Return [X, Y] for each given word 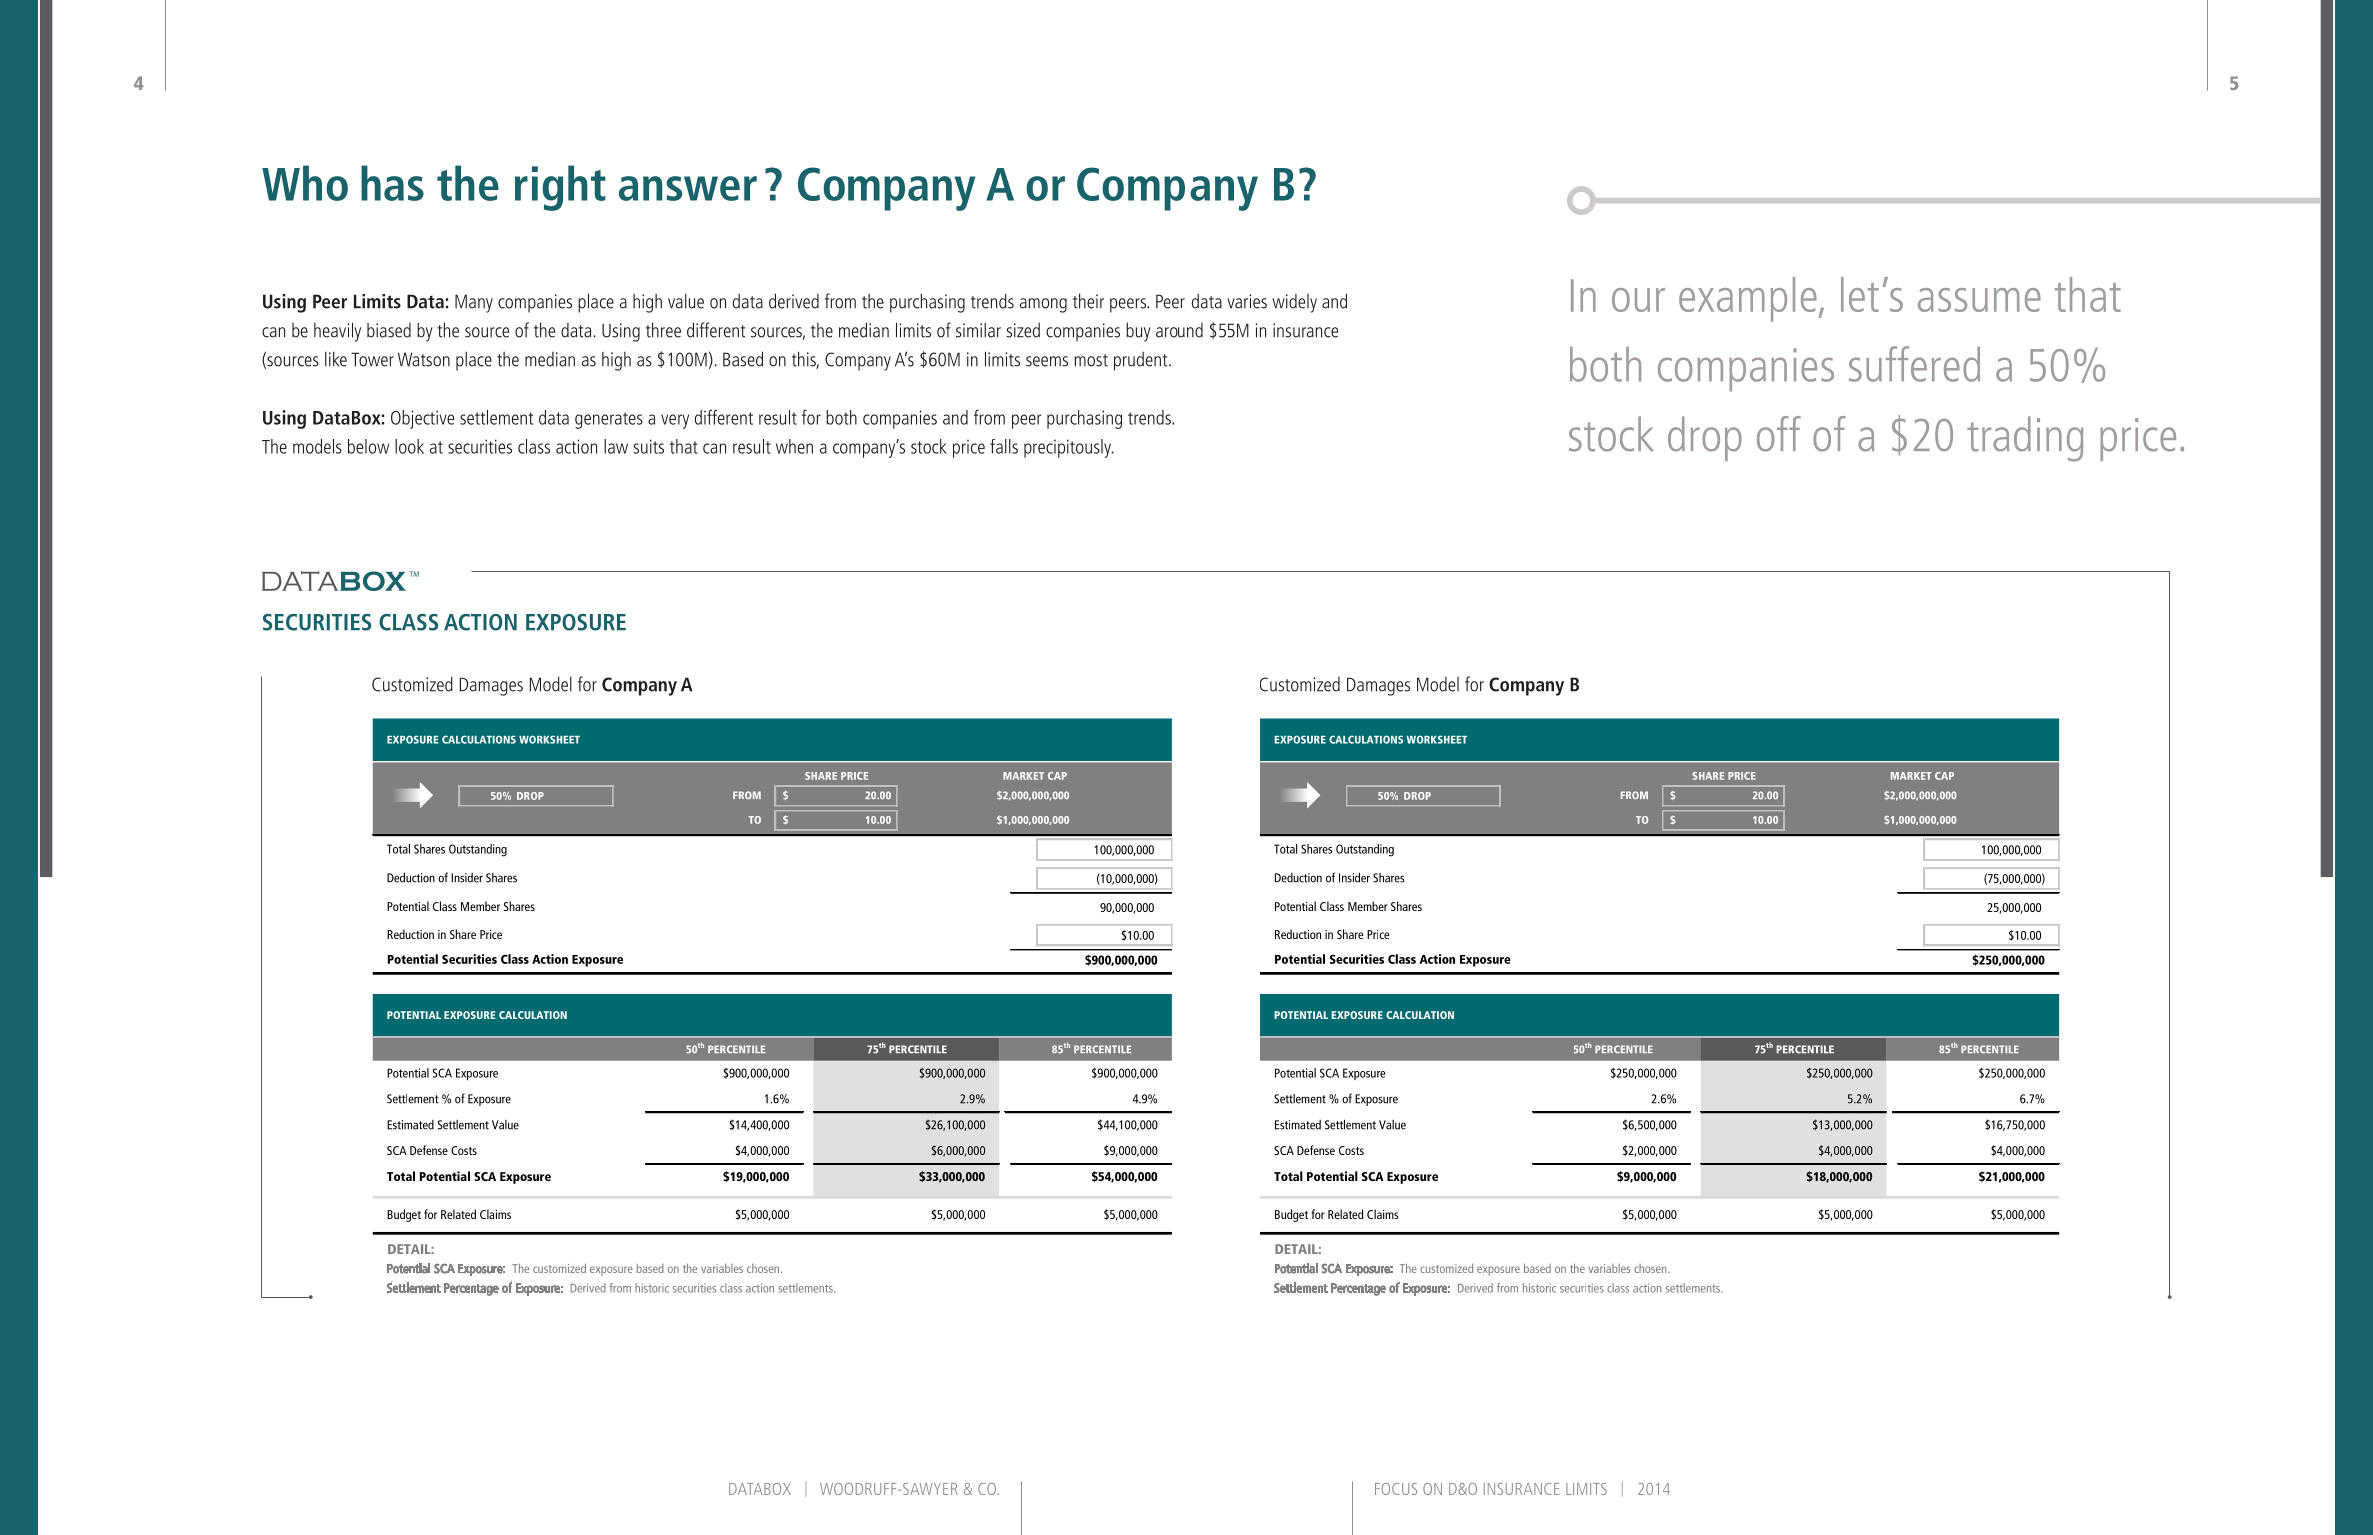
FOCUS [1396, 1489]
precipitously [1068, 448]
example [1748, 299]
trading [2025, 439]
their [1088, 301]
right [560, 188]
